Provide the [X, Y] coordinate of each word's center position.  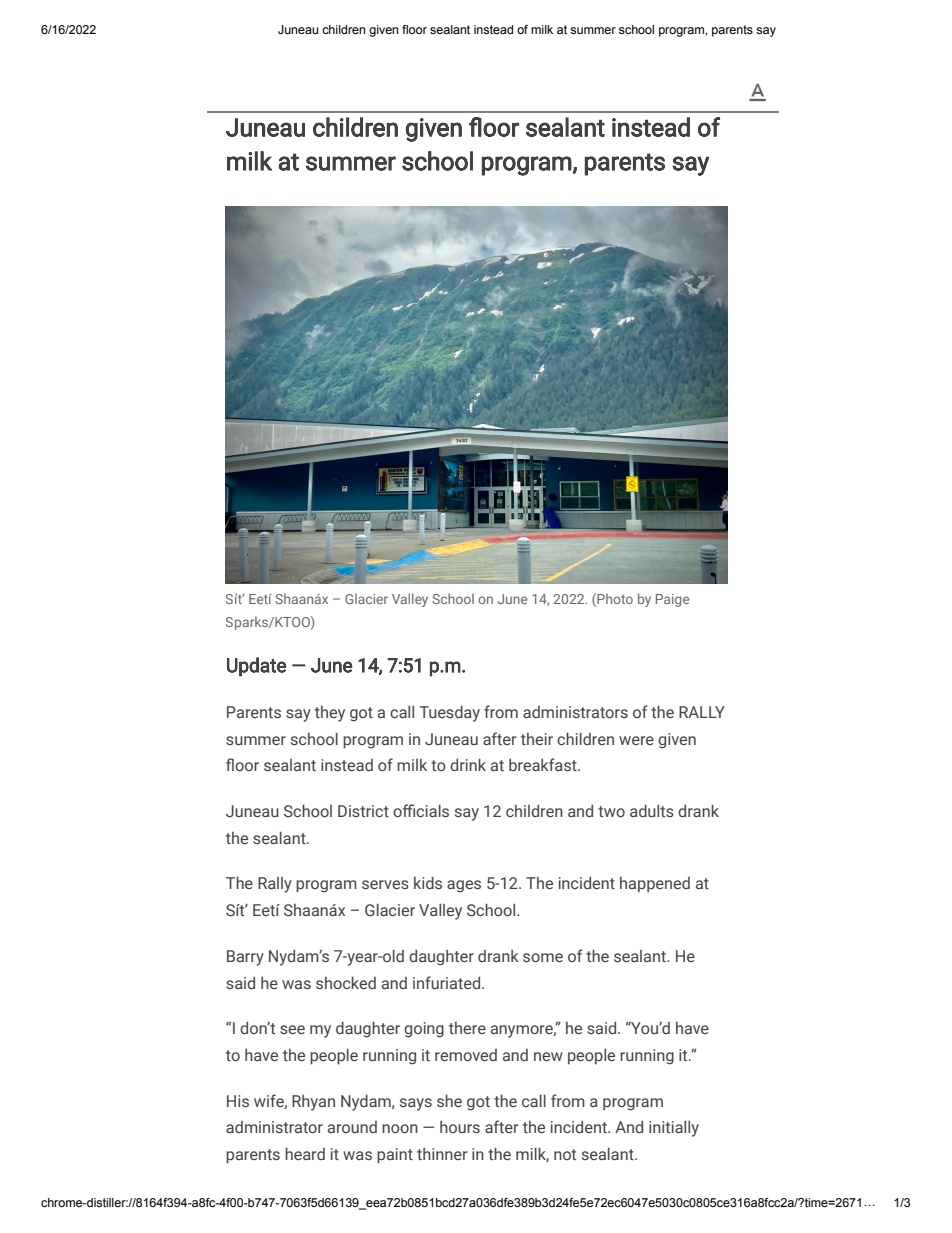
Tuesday [449, 713]
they [330, 714]
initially [674, 1128]
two [611, 811]
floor [414, 29]
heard [305, 1153]
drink [468, 764]
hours [460, 1127]
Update [256, 667]
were [636, 740]
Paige [672, 600]
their [537, 739]
